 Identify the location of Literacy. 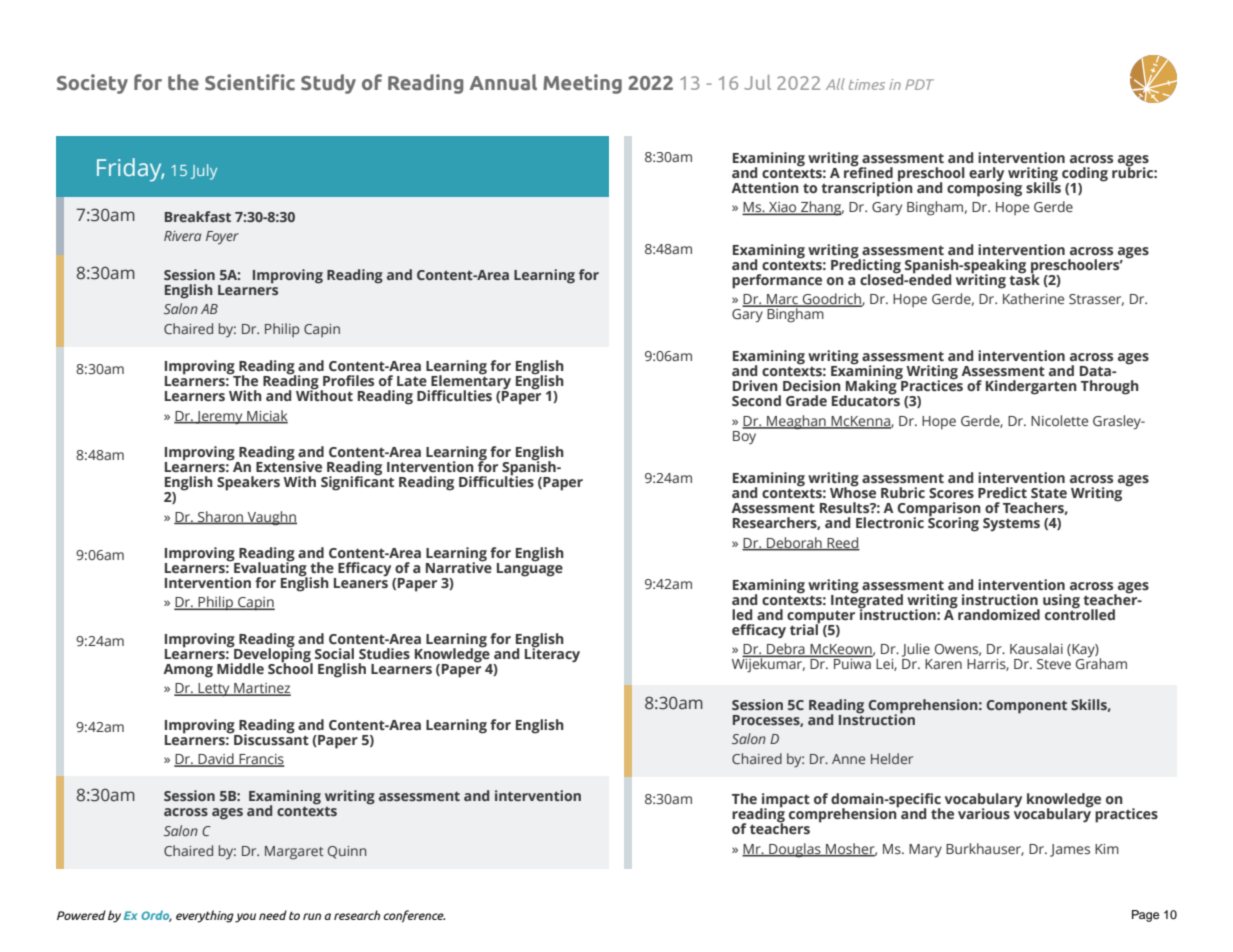
(552, 654).
